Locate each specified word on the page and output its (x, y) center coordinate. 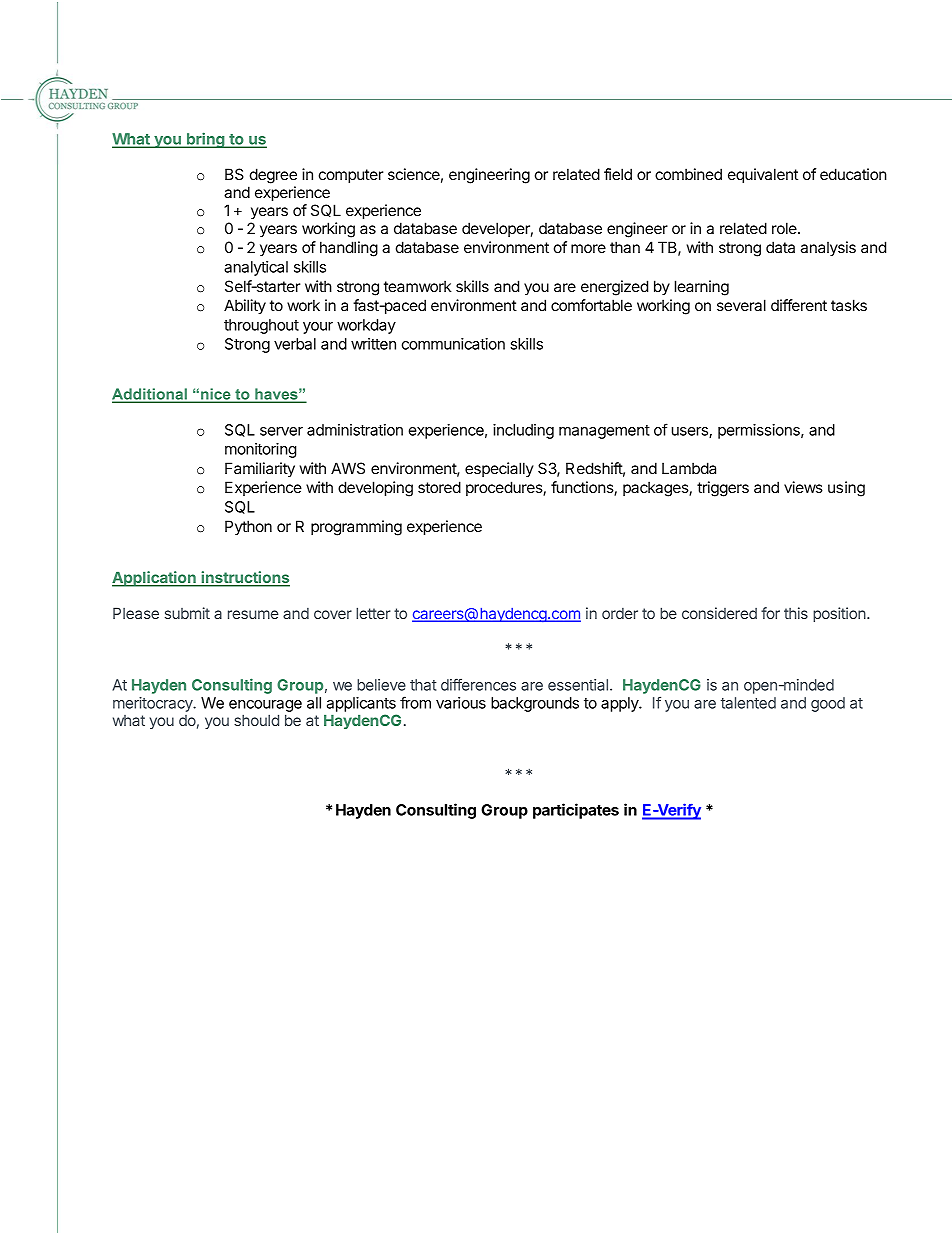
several (741, 305)
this (796, 613)
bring (206, 140)
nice (216, 395)
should (256, 720)
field (618, 174)
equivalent (763, 175)
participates (576, 811)
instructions (244, 578)
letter (373, 613)
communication (453, 344)
